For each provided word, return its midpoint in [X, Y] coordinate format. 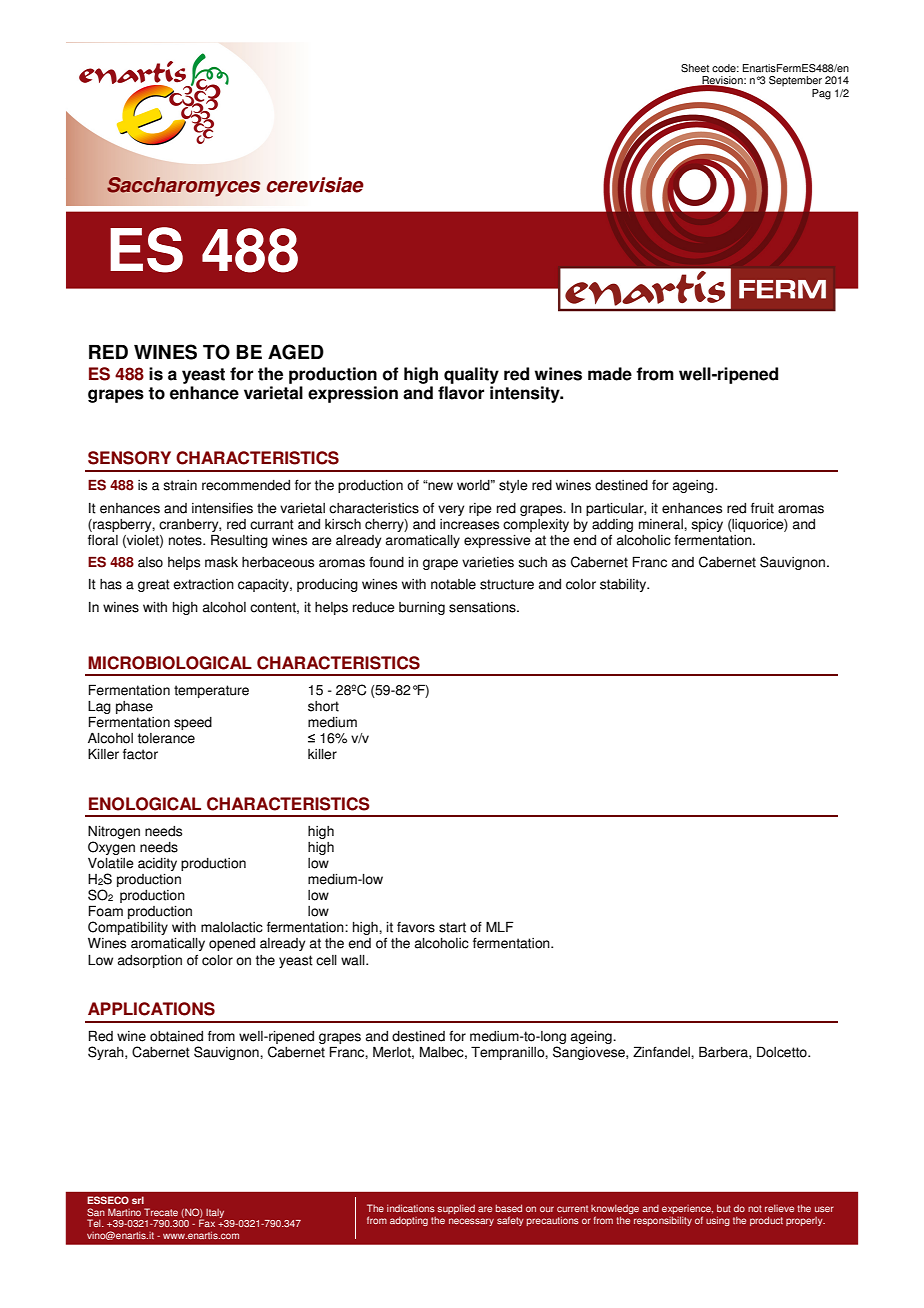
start [452, 927]
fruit [762, 508]
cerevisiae [315, 185]
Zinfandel [662, 1052]
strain [180, 485]
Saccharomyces [183, 187]
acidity [157, 864]
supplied [456, 1209]
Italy [215, 1213]
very [451, 510]
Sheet [695, 68]
